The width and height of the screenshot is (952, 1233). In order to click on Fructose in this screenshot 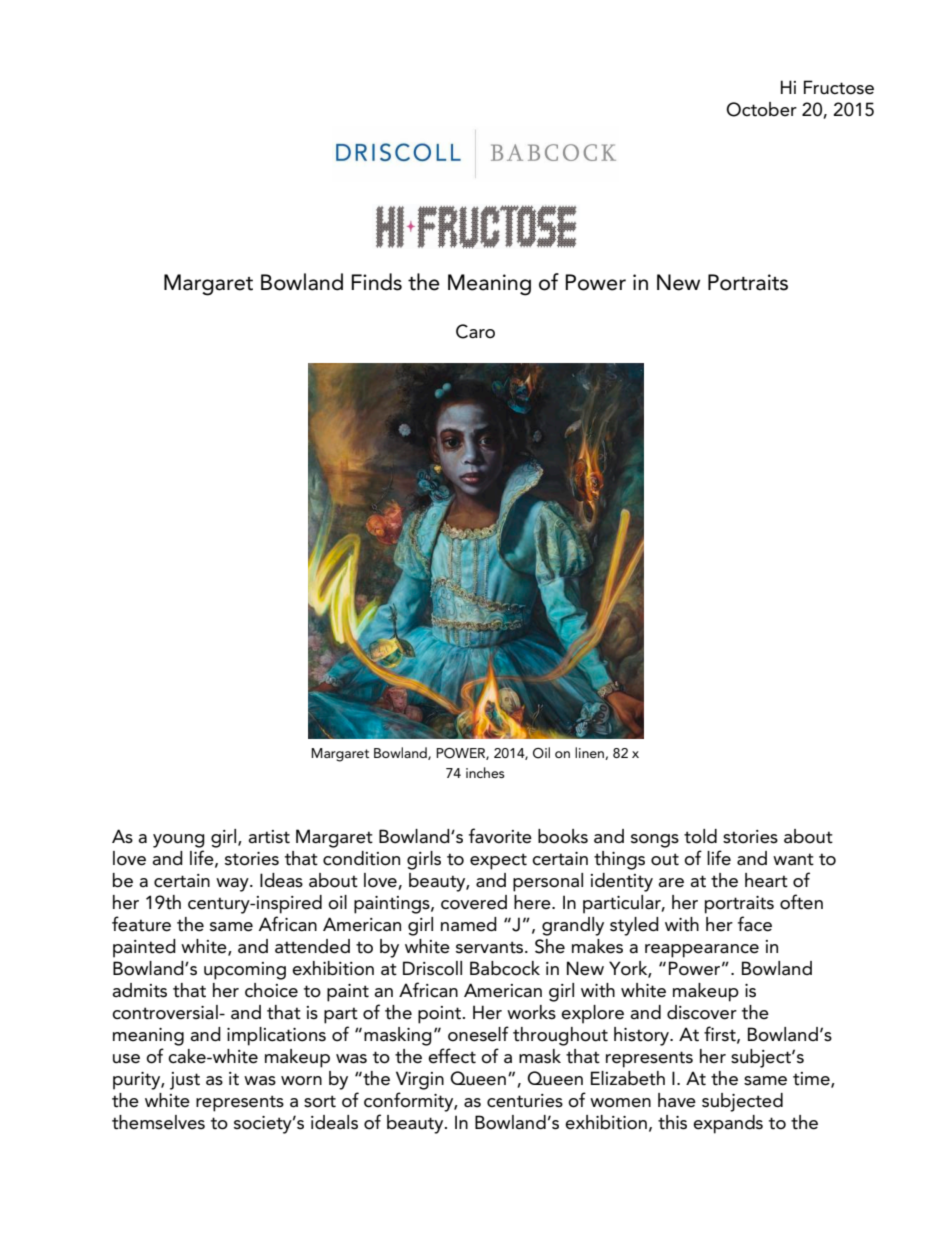, I will do `click(839, 87)`.
